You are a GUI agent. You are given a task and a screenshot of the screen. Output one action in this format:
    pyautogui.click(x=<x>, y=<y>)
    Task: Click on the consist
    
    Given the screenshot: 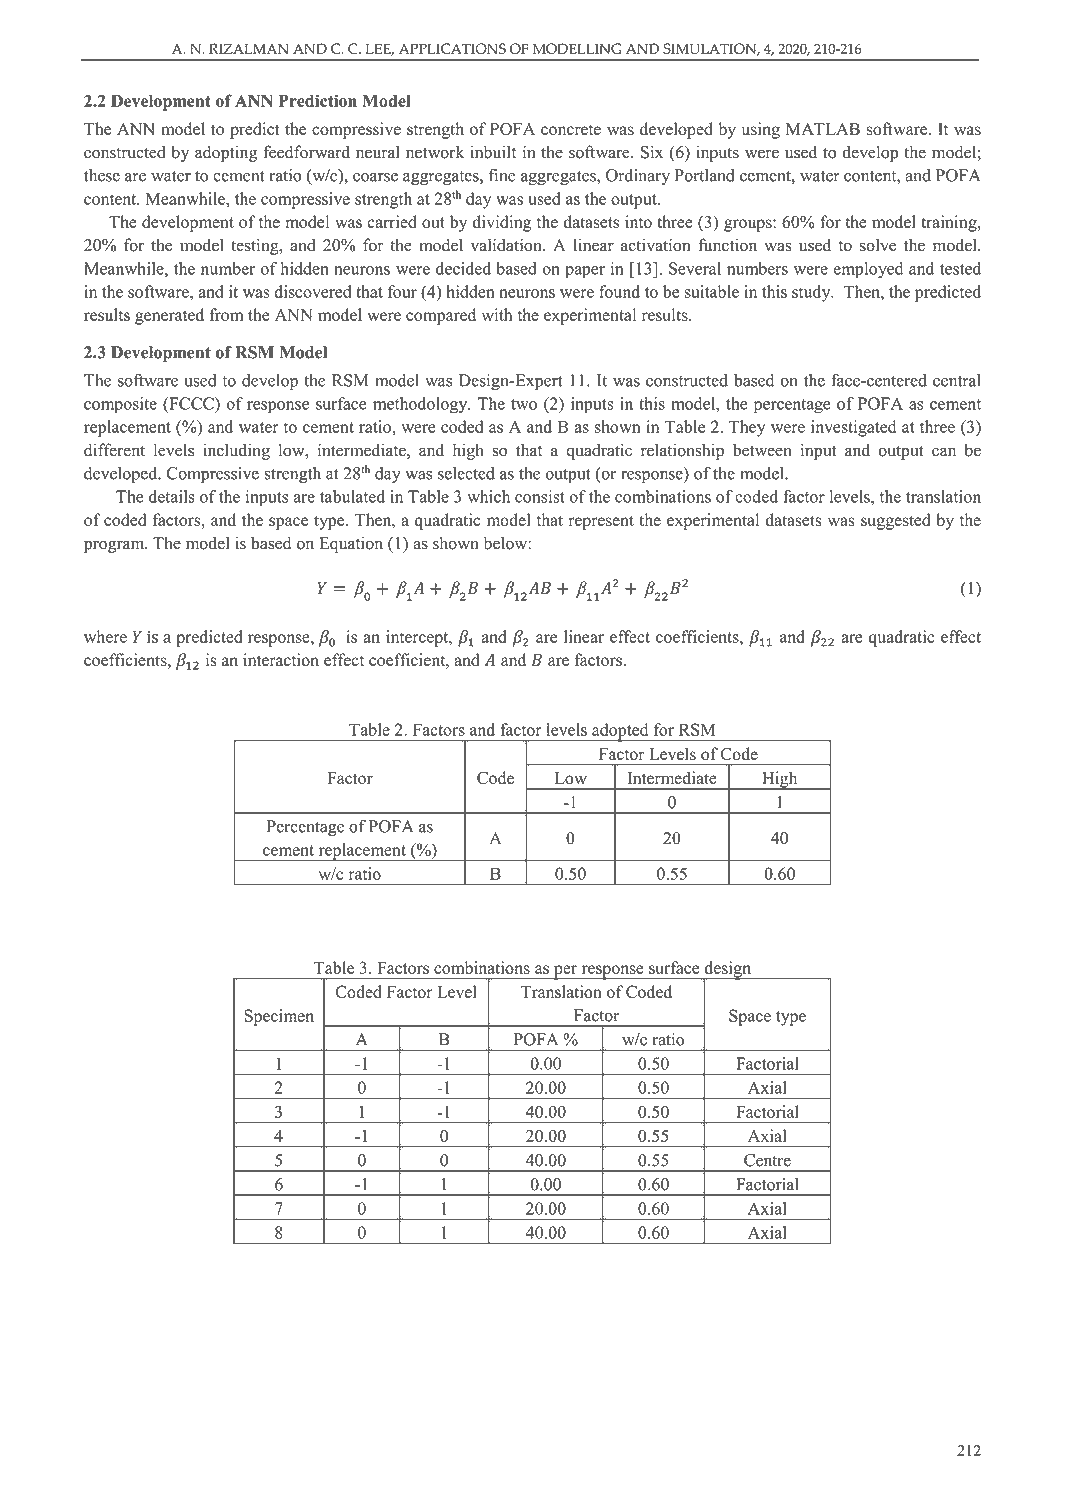 What is the action you would take?
    pyautogui.click(x=540, y=496)
